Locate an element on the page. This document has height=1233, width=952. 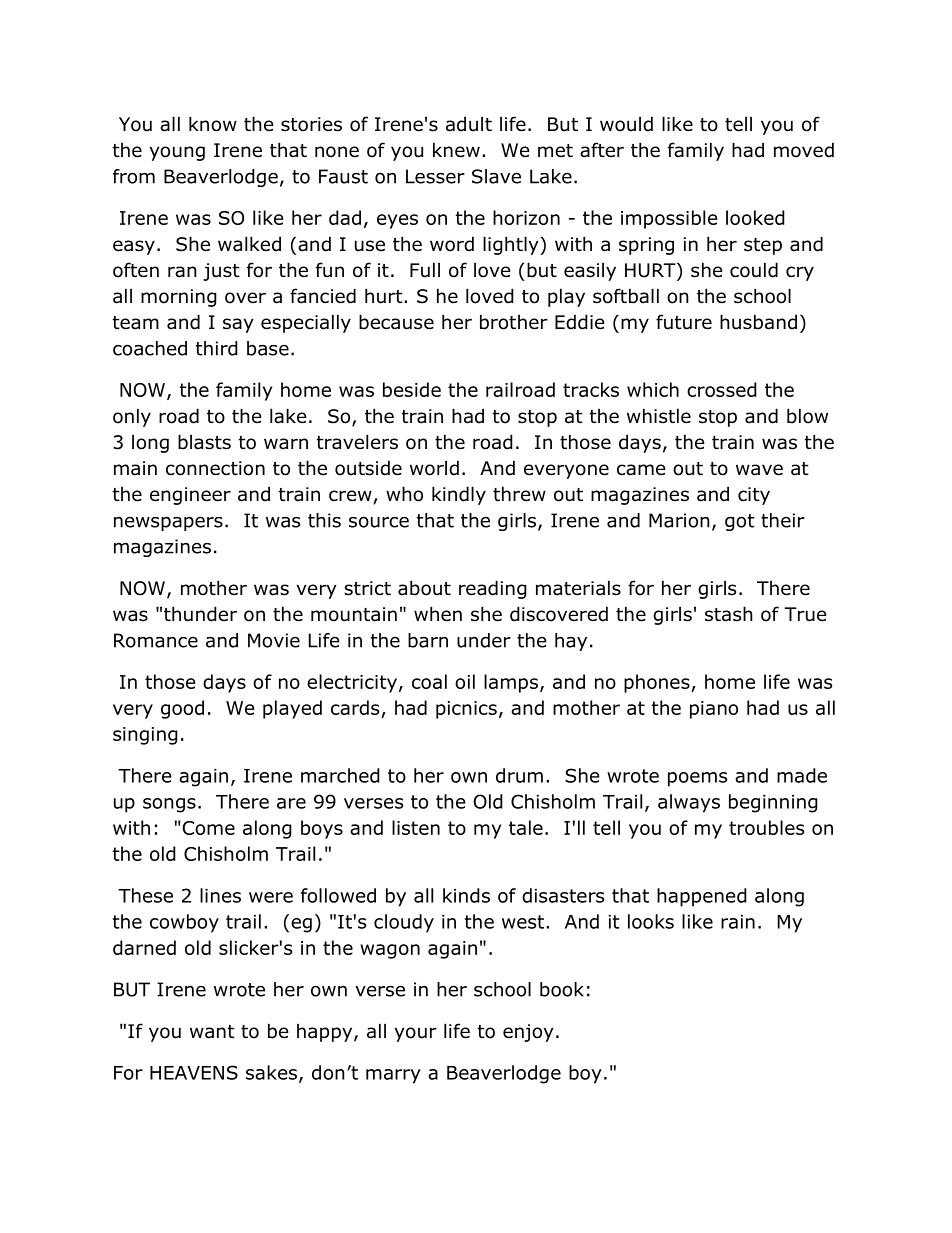
listen is located at coordinates (416, 827).
